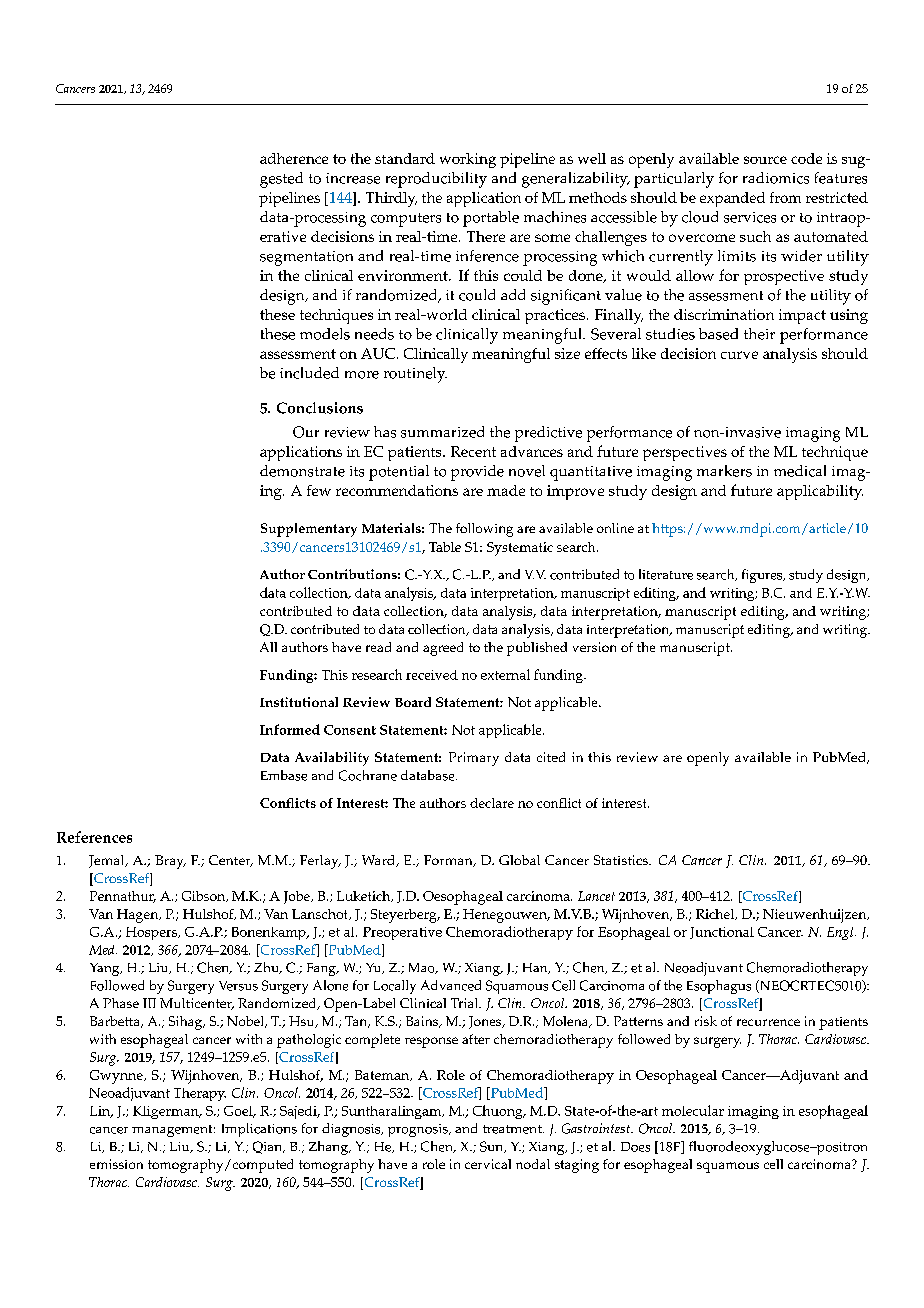 The height and width of the screenshot is (1308, 924). Describe the element at coordinates (170, 862) in the screenshot. I see `Bray` at that location.
